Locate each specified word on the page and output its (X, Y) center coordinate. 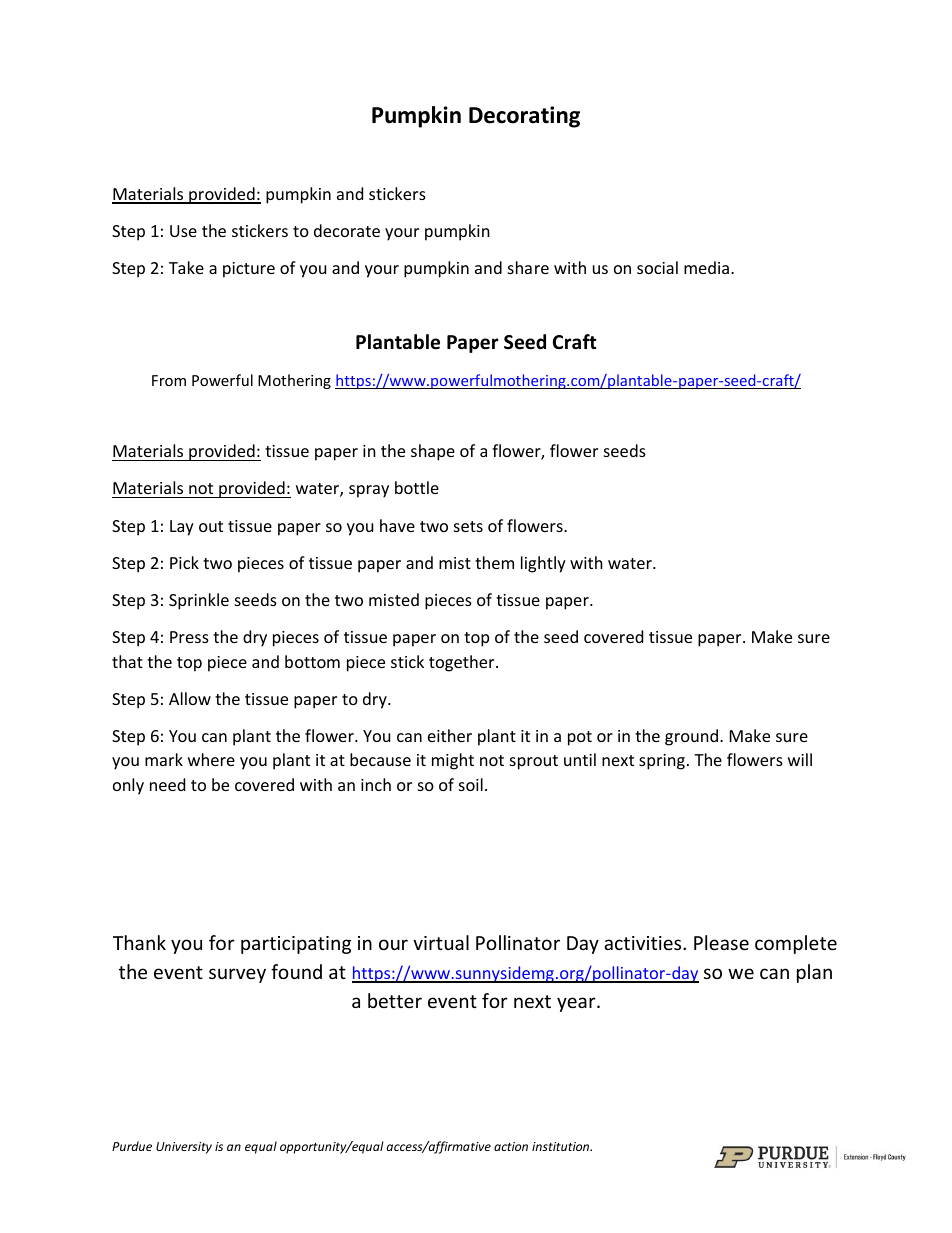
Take (186, 267)
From (169, 380)
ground (693, 737)
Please (721, 942)
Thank (139, 942)
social (657, 267)
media (708, 267)
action (511, 1146)
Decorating (524, 117)
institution (562, 1146)
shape (433, 452)
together (463, 663)
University (184, 1148)
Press (189, 637)
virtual (441, 942)
